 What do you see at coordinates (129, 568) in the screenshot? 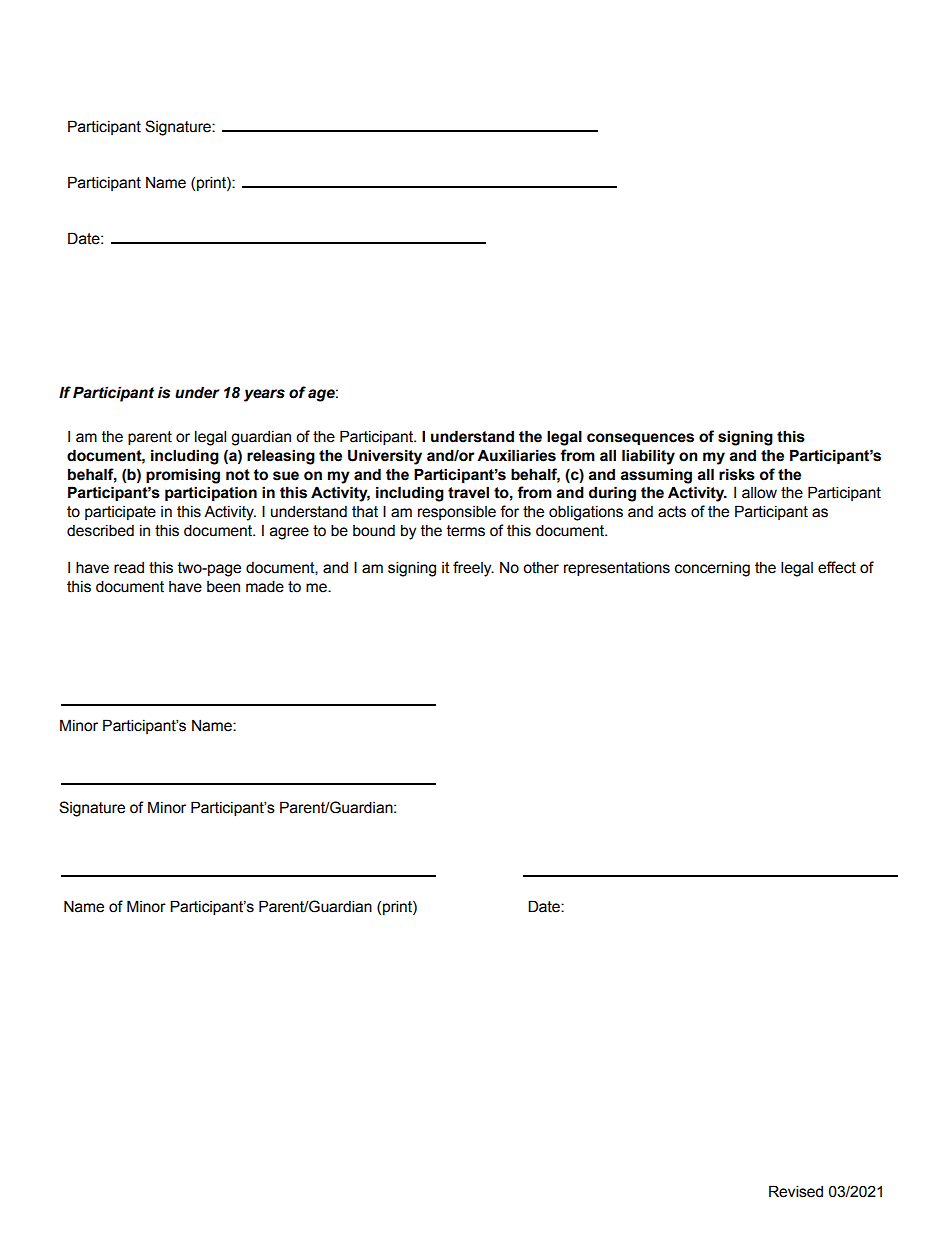
I see `read` at bounding box center [129, 568].
